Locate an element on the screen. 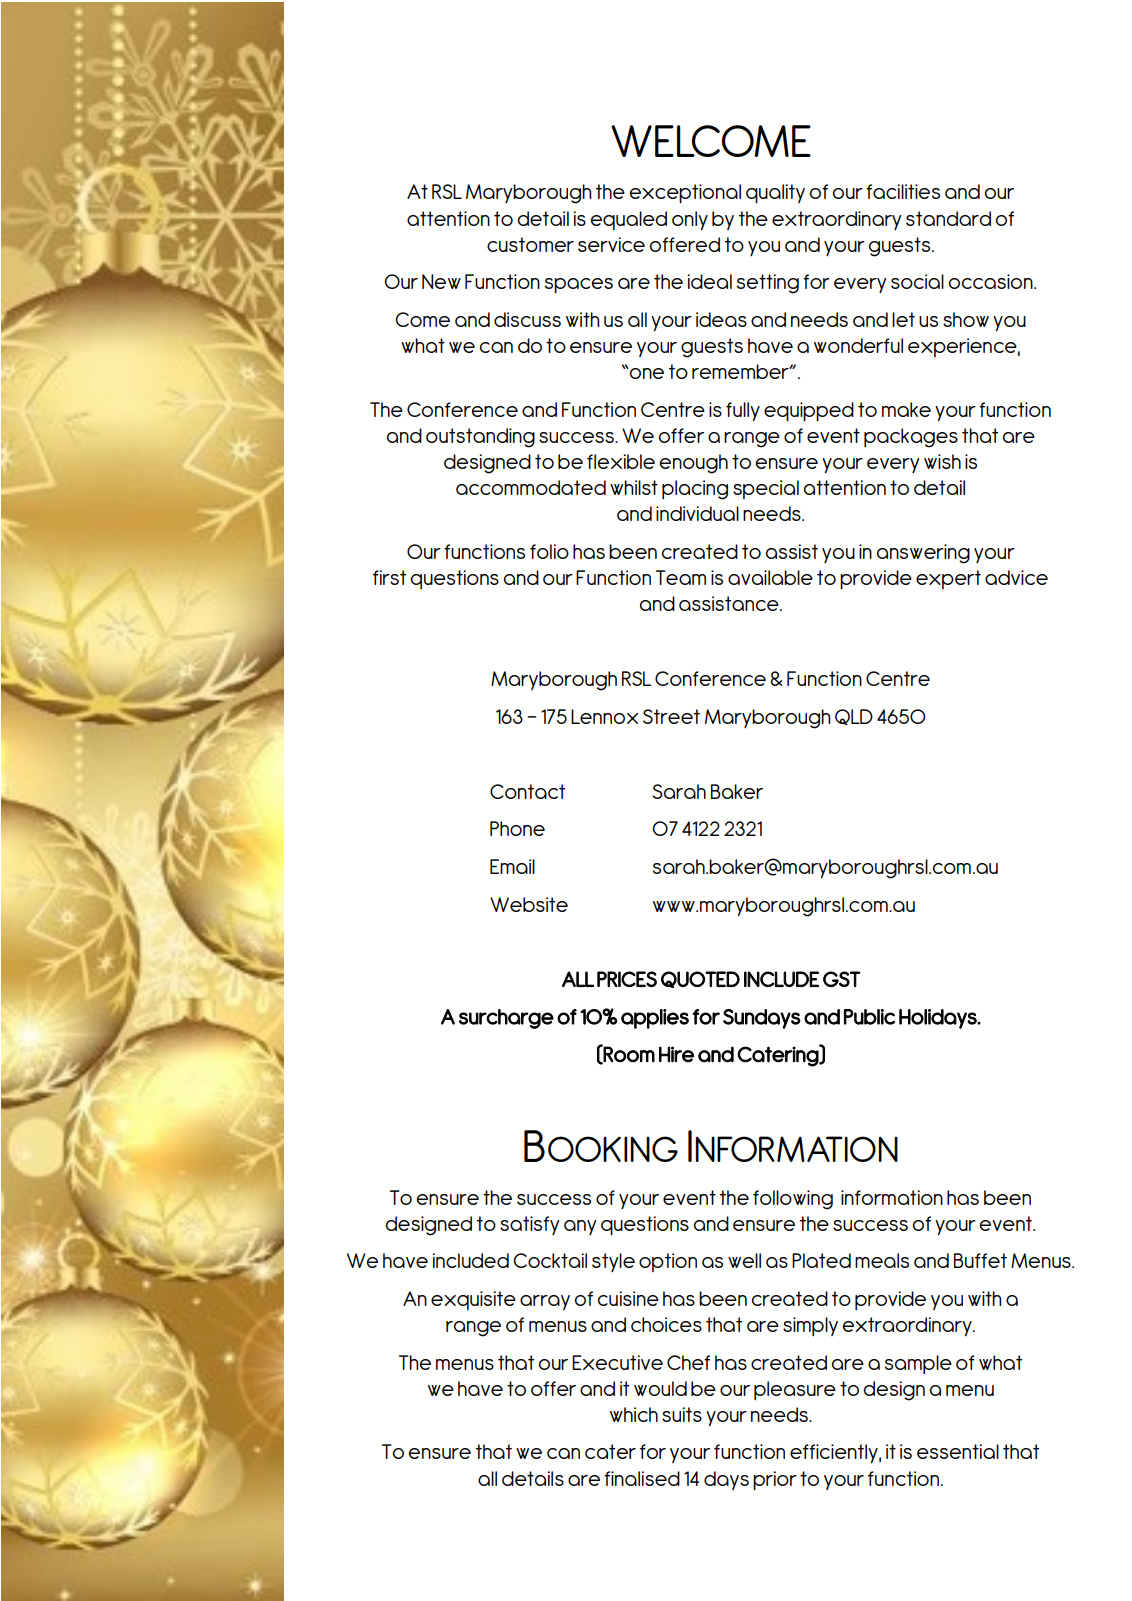 The height and width of the screenshot is (1601, 1132). Street is located at coordinates (671, 716).
